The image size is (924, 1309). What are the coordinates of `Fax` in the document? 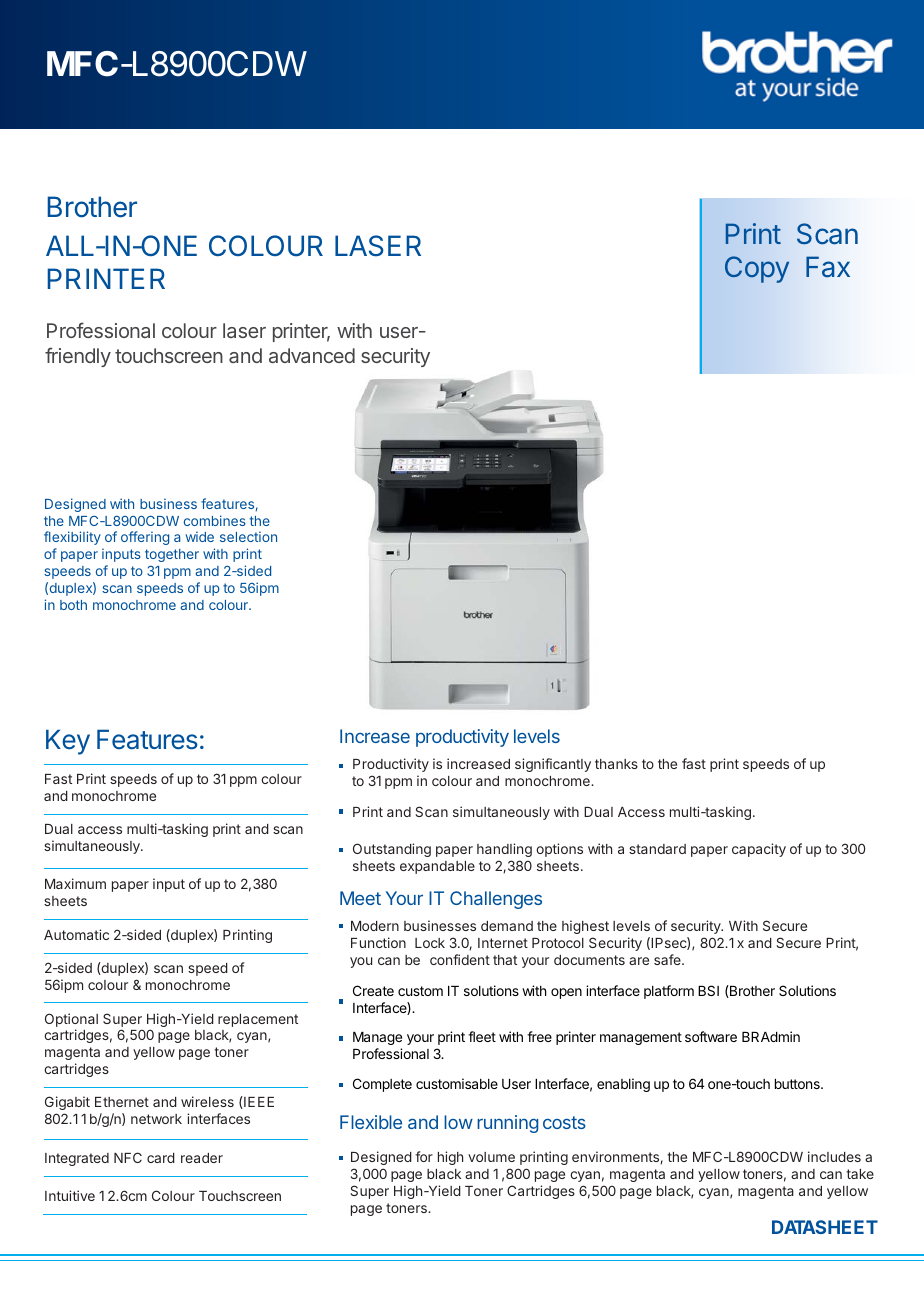 It's located at (828, 267).
